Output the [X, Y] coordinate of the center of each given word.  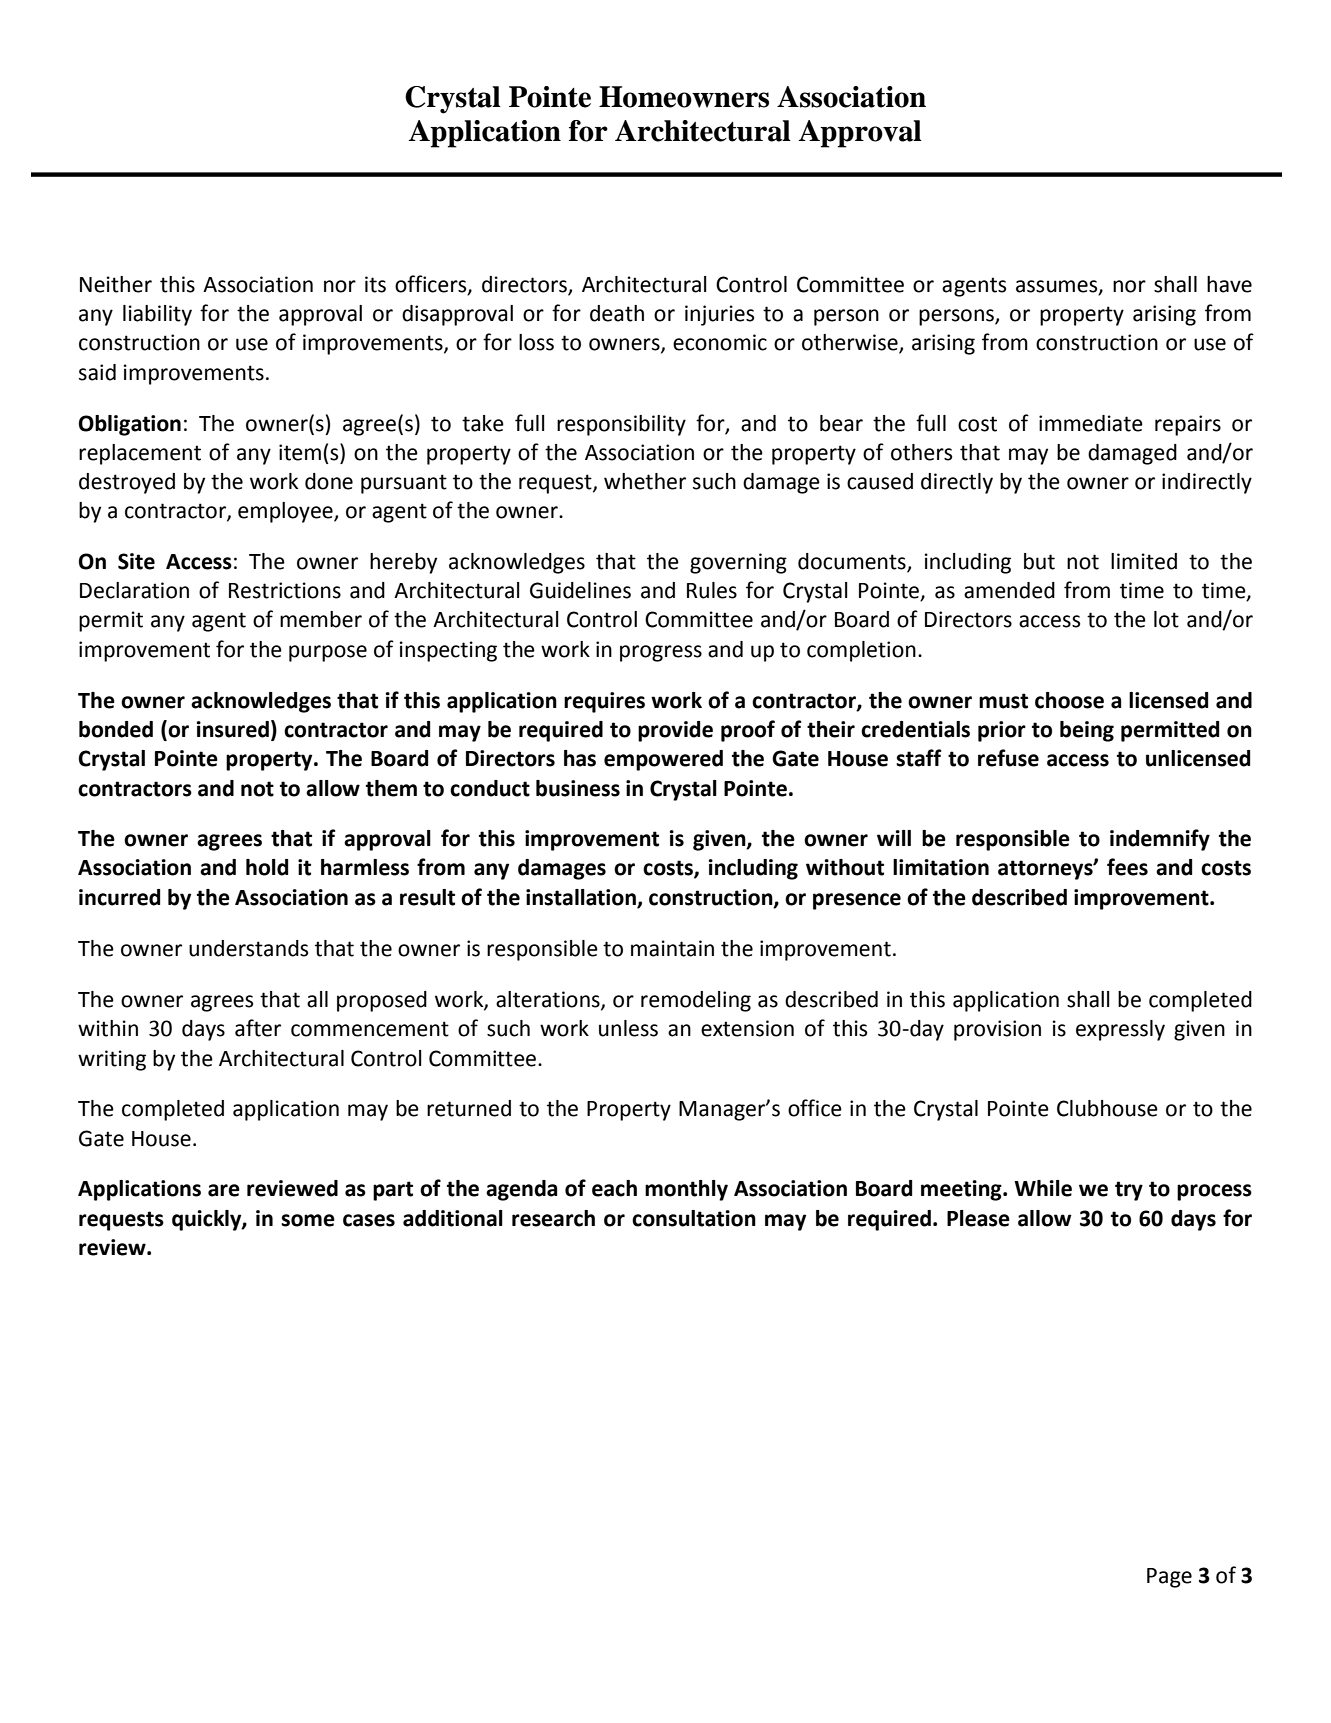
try [1129, 1191]
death [617, 313]
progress [661, 653]
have [1229, 284]
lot [1166, 619]
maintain [672, 948]
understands [248, 948]
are [224, 1190]
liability [157, 315]
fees [1127, 867]
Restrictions [285, 590]
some [308, 1220]
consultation [694, 1218]
